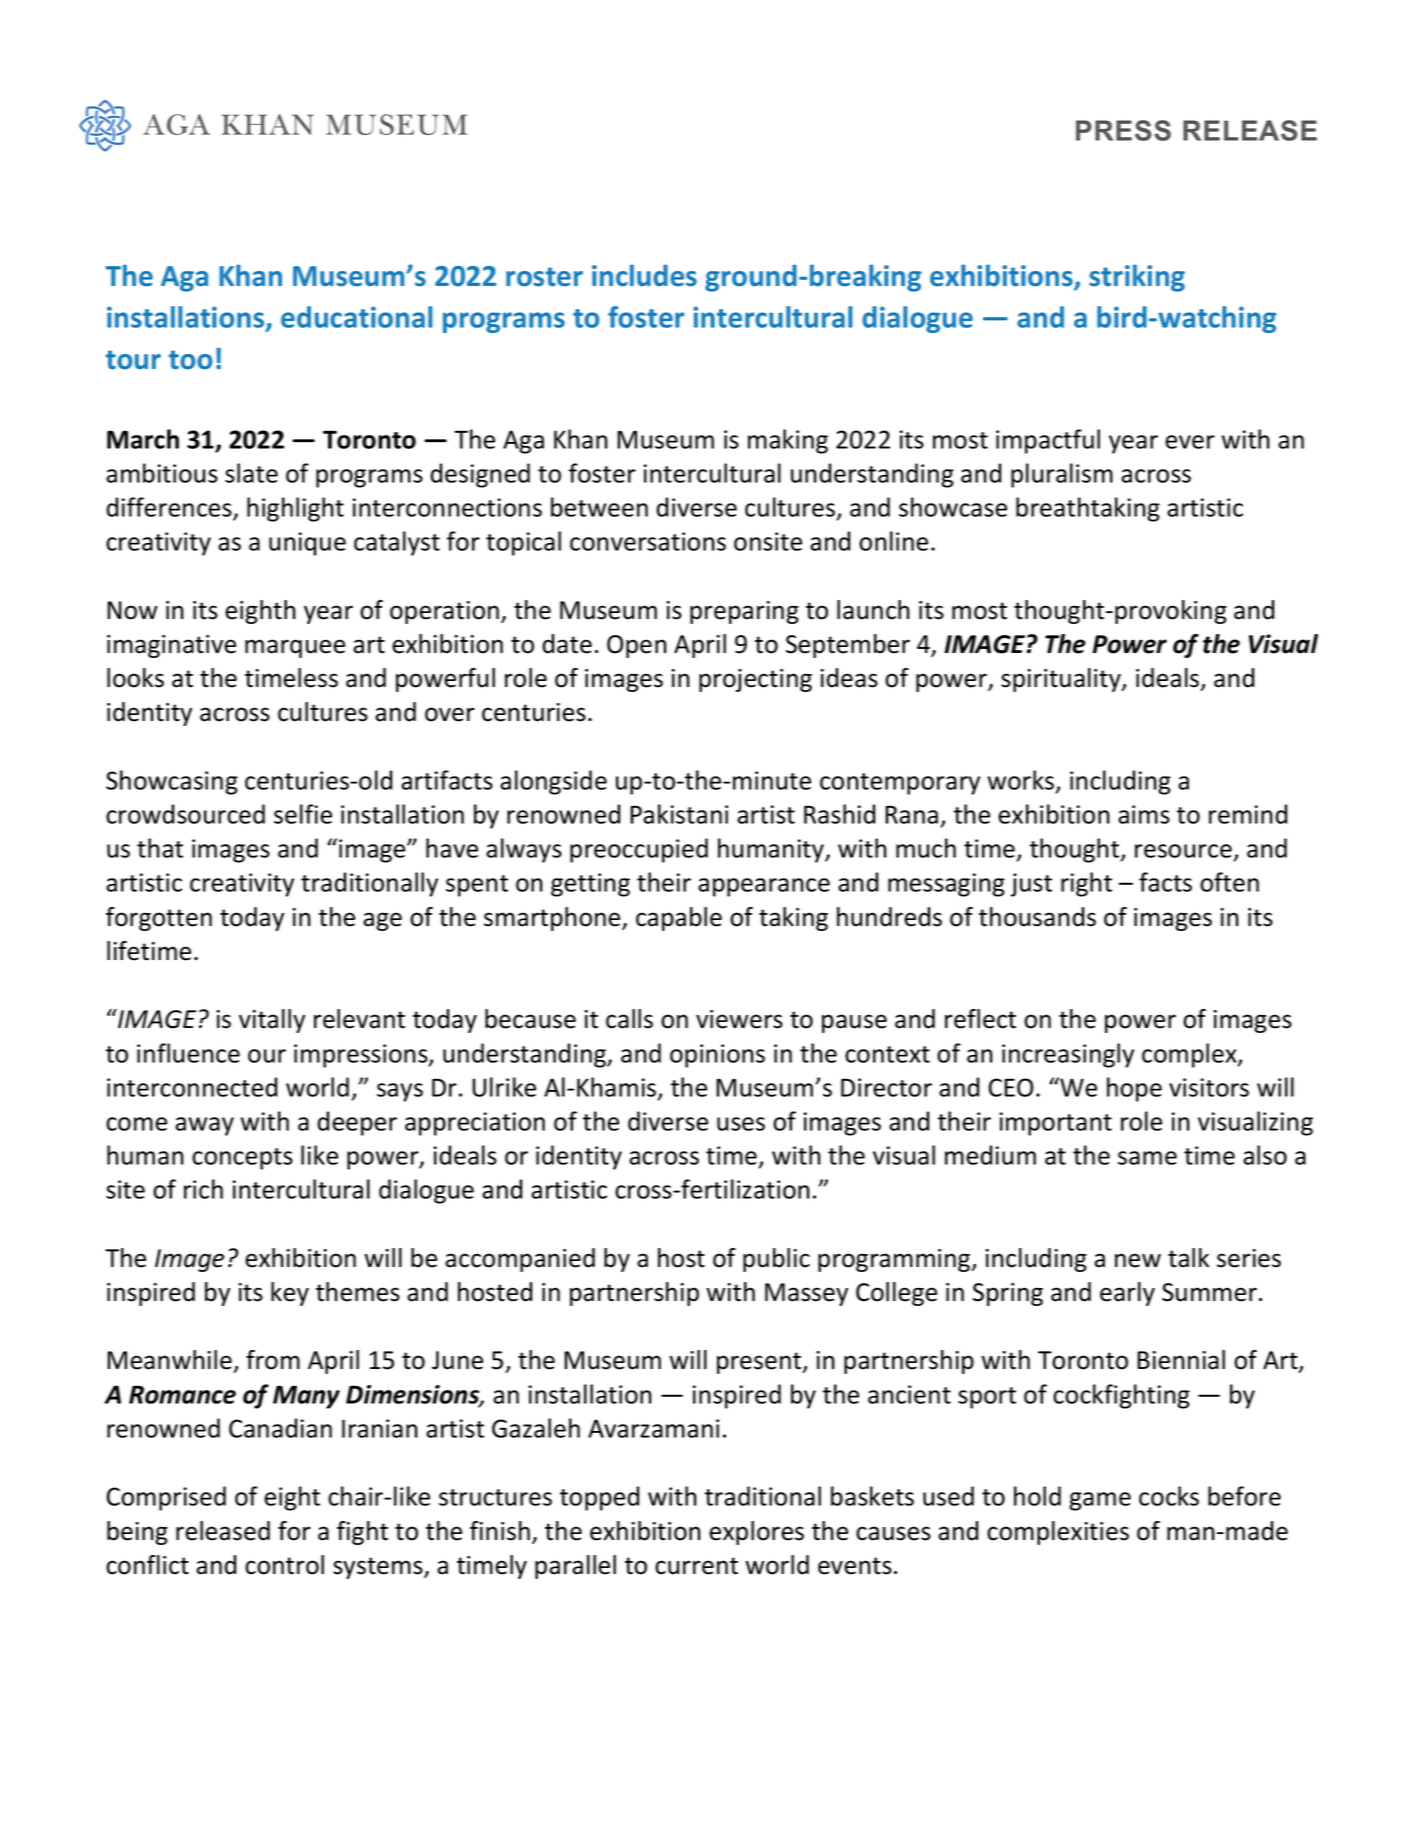  Describe the element at coordinates (1062, 475) in the document. I see `pluralism` at that location.
